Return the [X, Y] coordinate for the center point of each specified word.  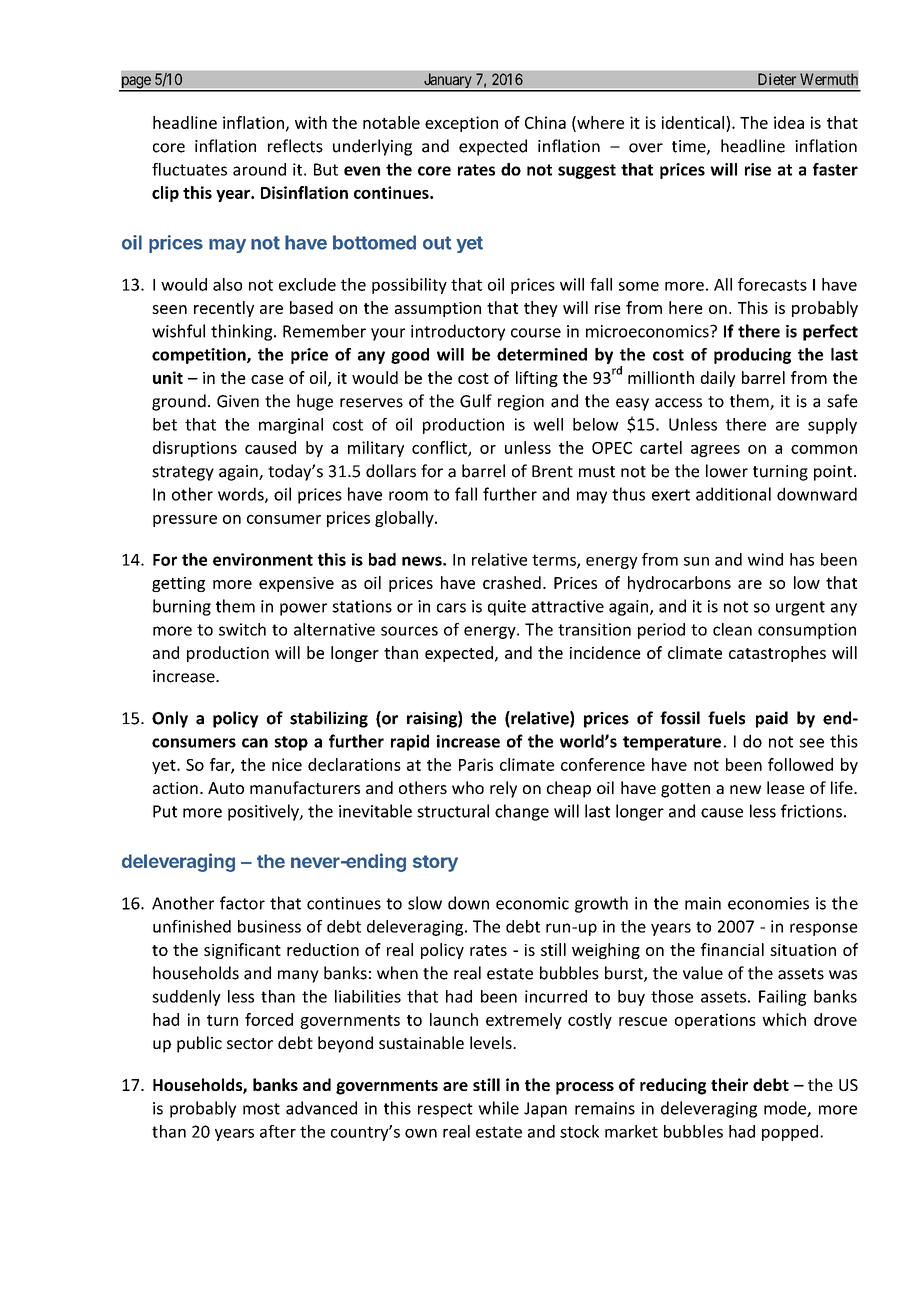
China [545, 122]
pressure [185, 521]
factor [242, 903]
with [311, 122]
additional [733, 494]
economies [768, 903]
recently [224, 309]
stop [291, 743]
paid [772, 719]
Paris [476, 764]
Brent [552, 471]
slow [425, 903]
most [261, 1109]
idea [789, 122]
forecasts [772, 284]
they [541, 309]
